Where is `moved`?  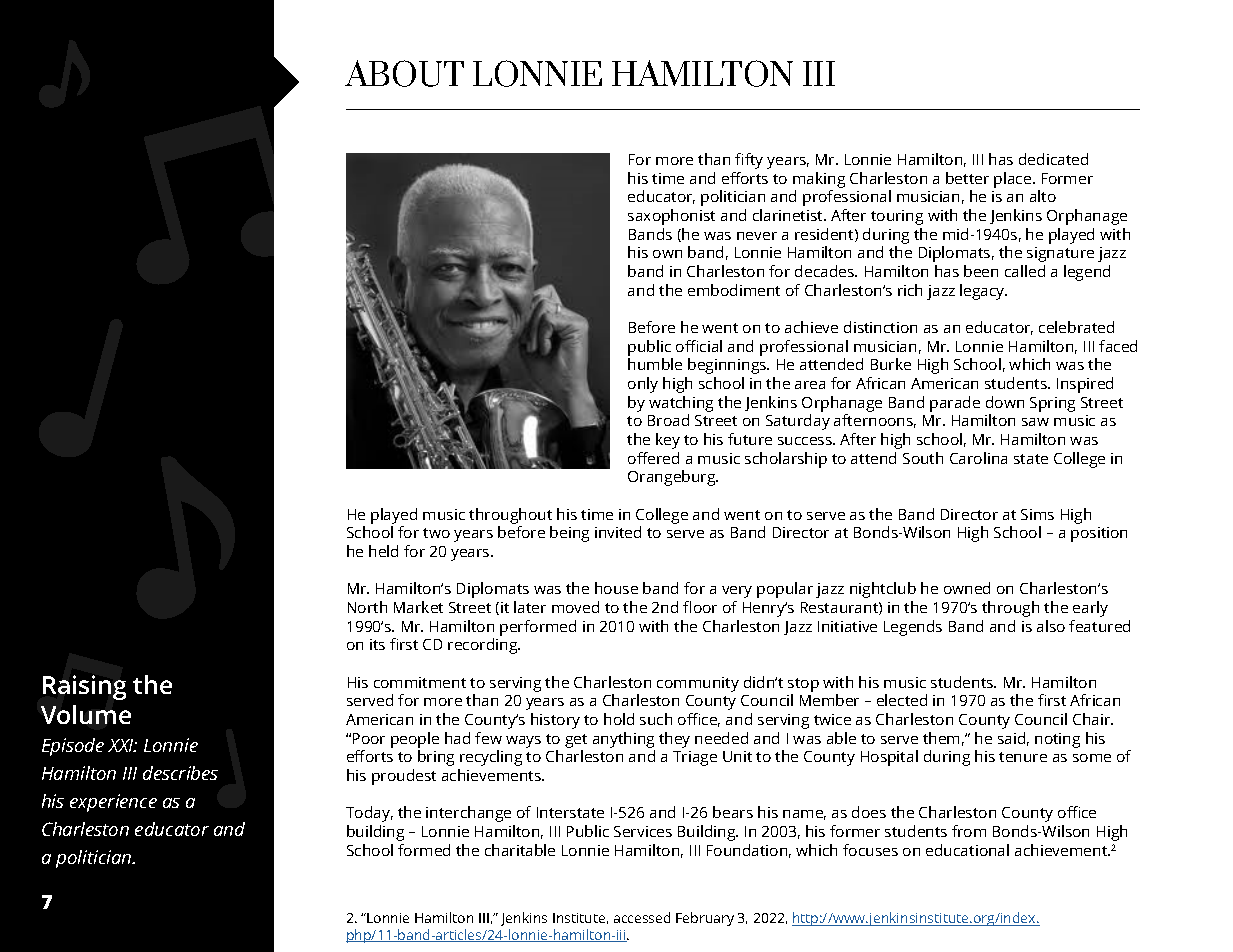 moved is located at coordinates (575, 607).
